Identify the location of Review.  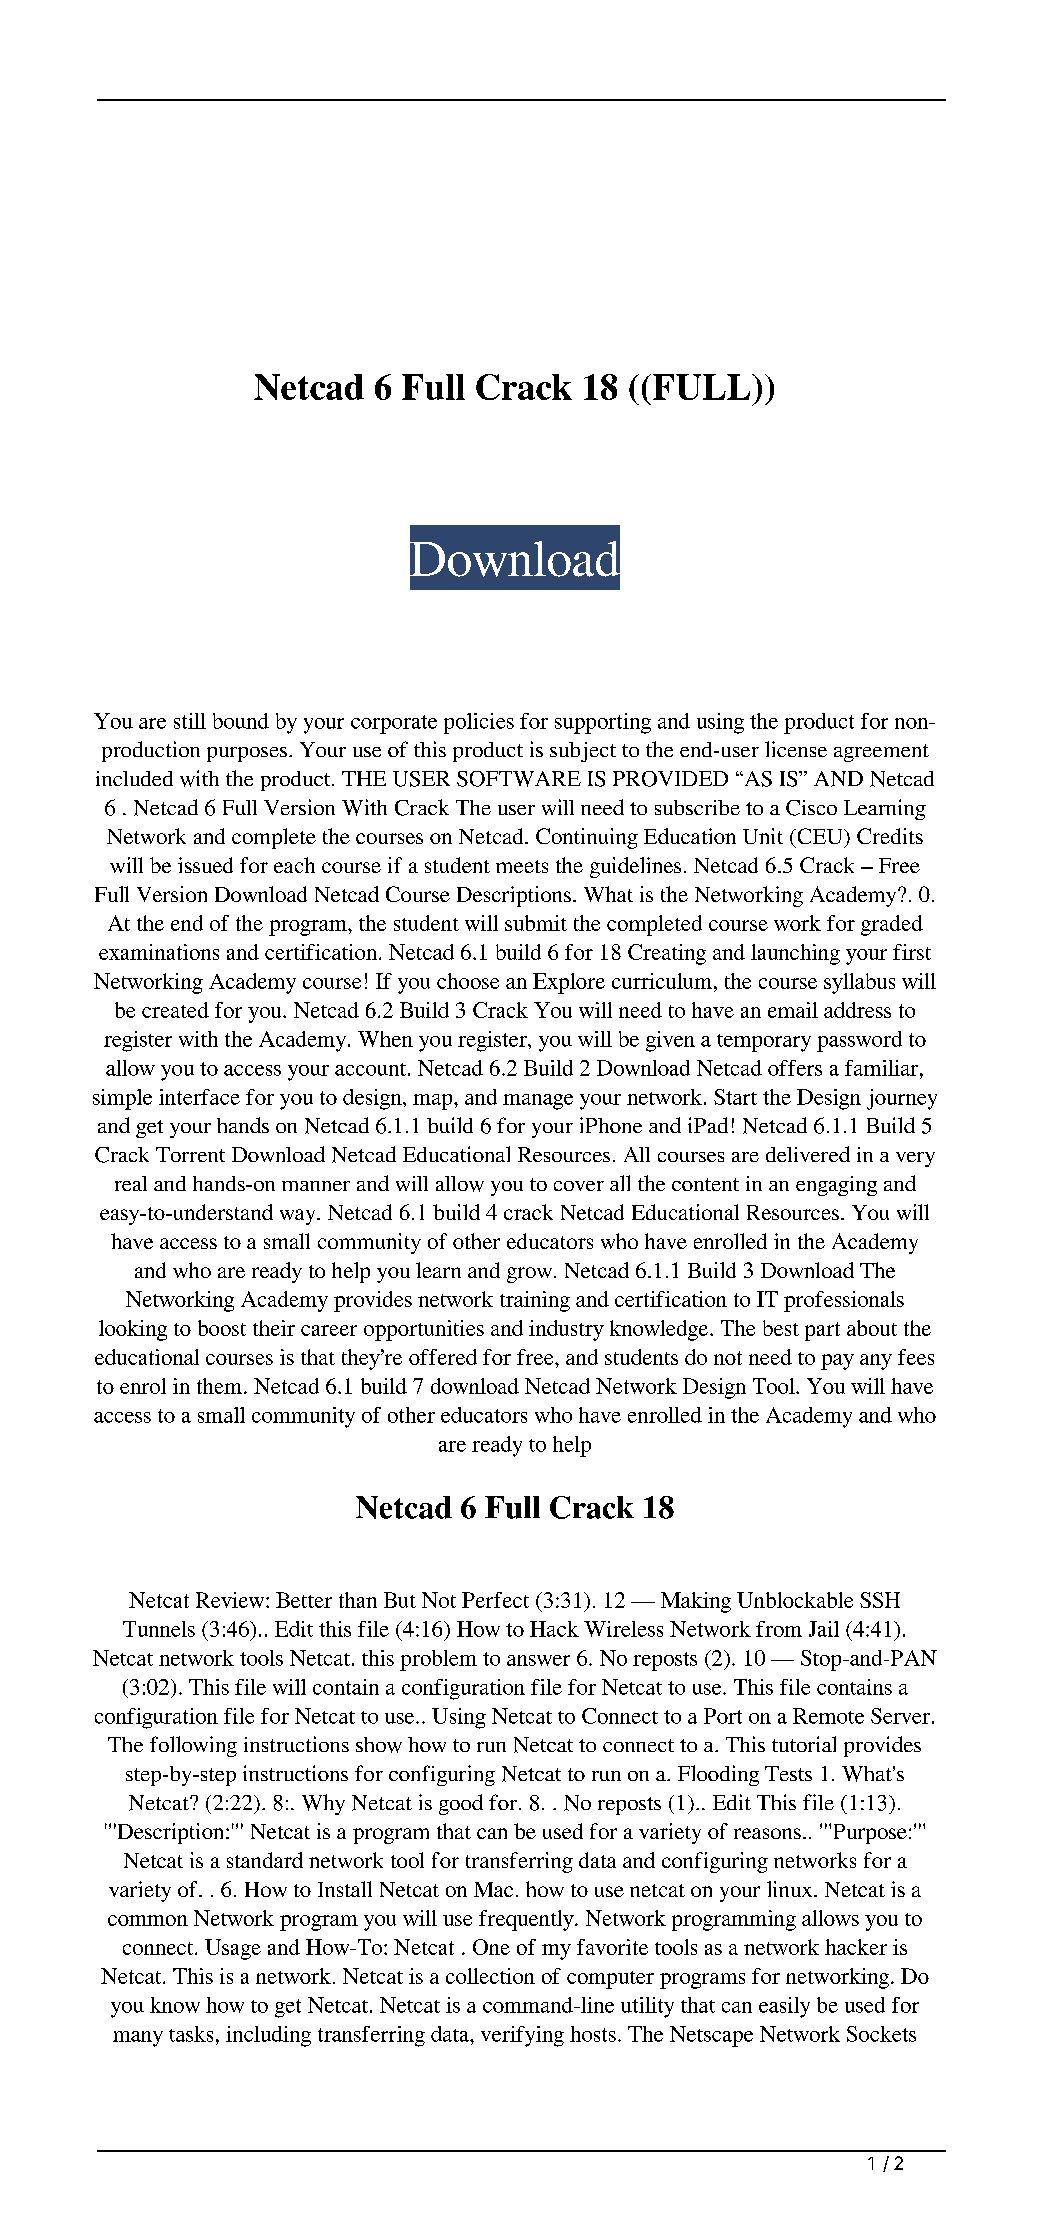
(231, 1600).
